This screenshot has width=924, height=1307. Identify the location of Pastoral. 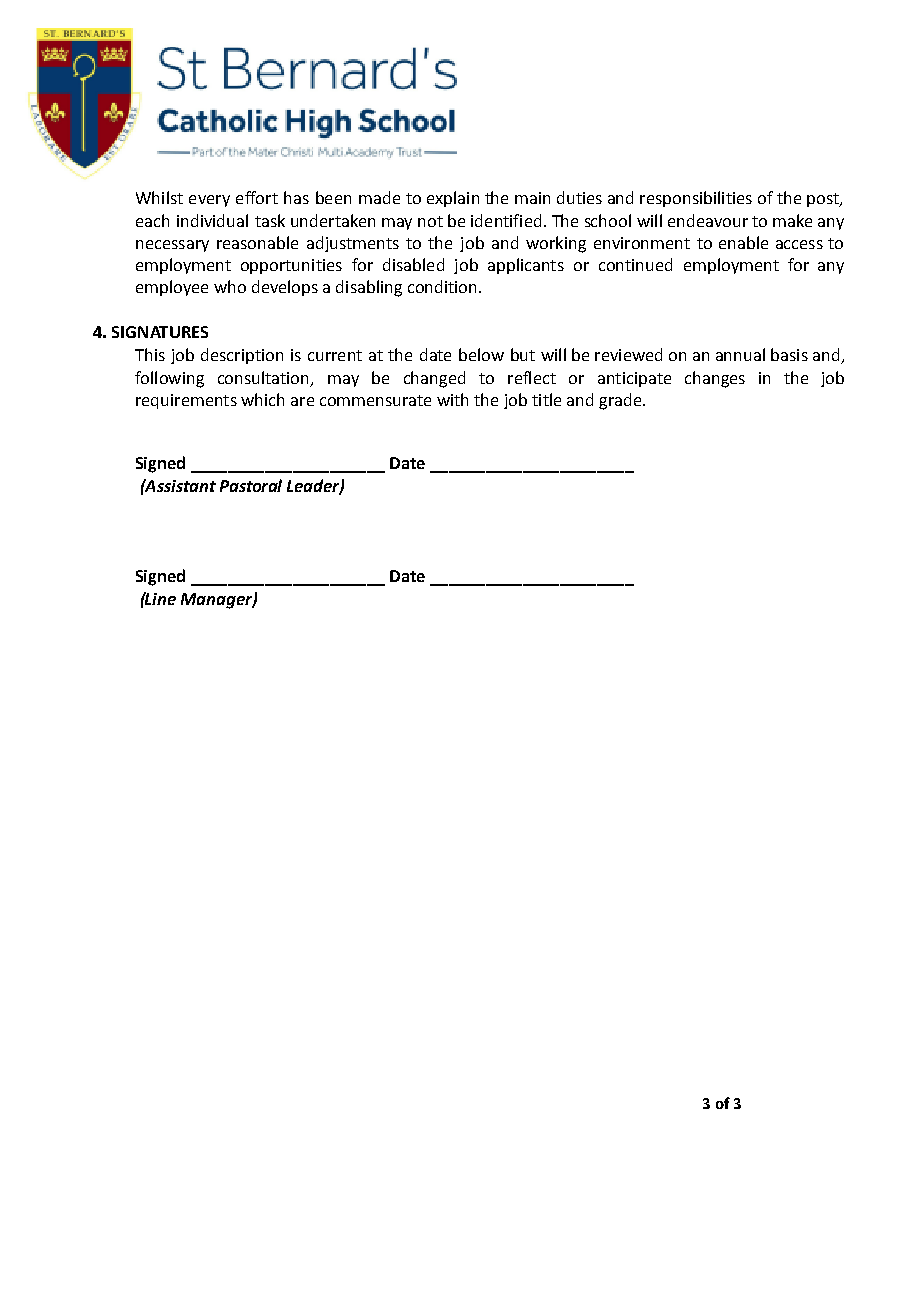
(251, 485).
